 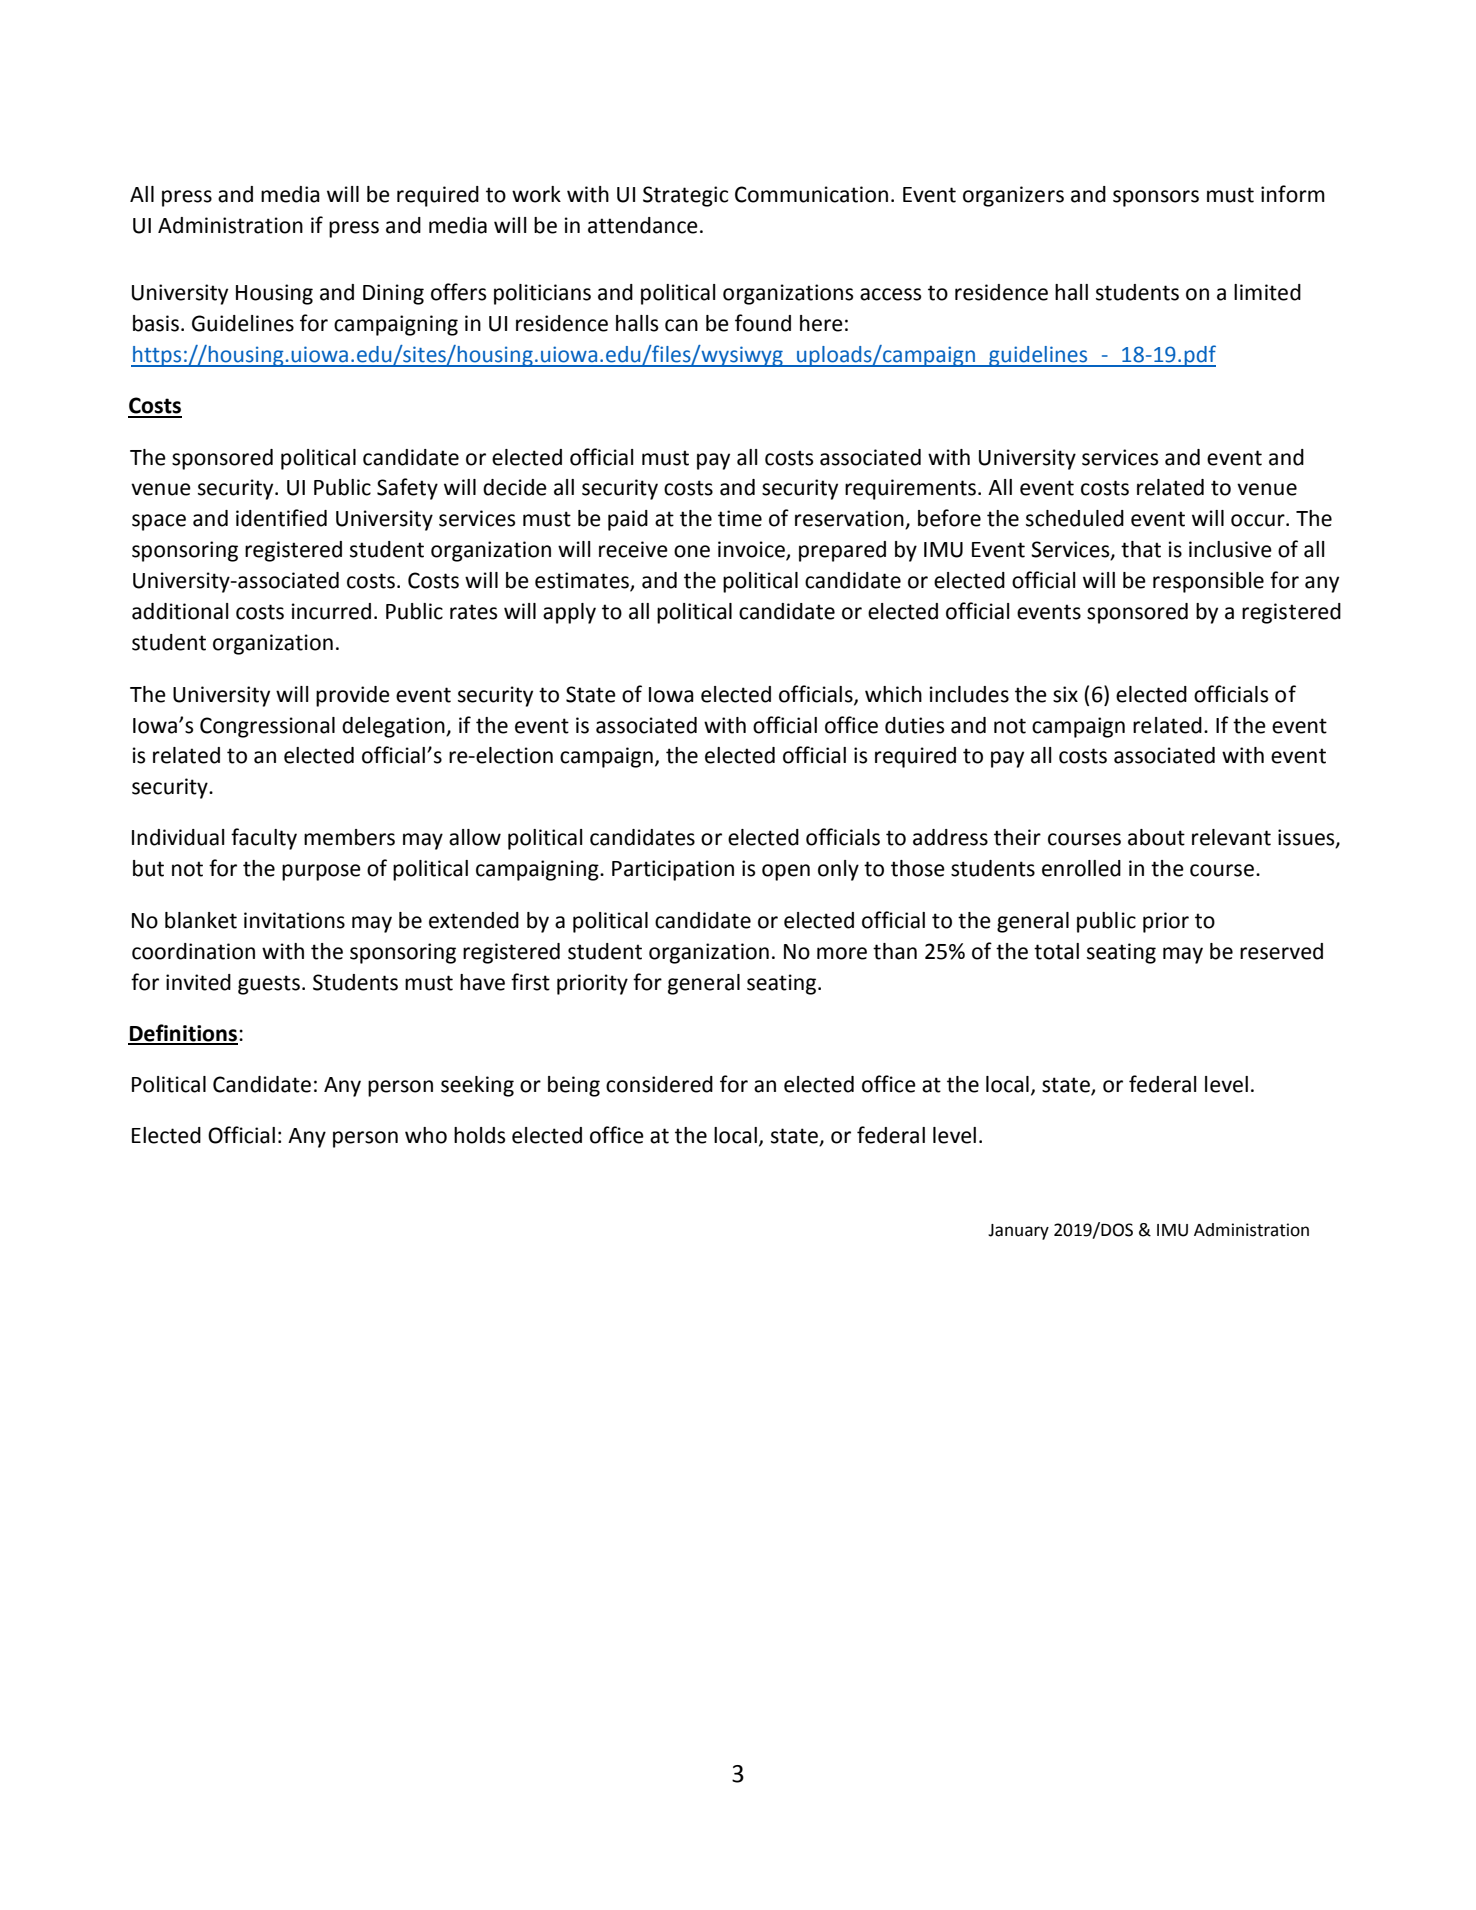 What do you see at coordinates (1065, 694) in the image?
I see `six` at bounding box center [1065, 694].
